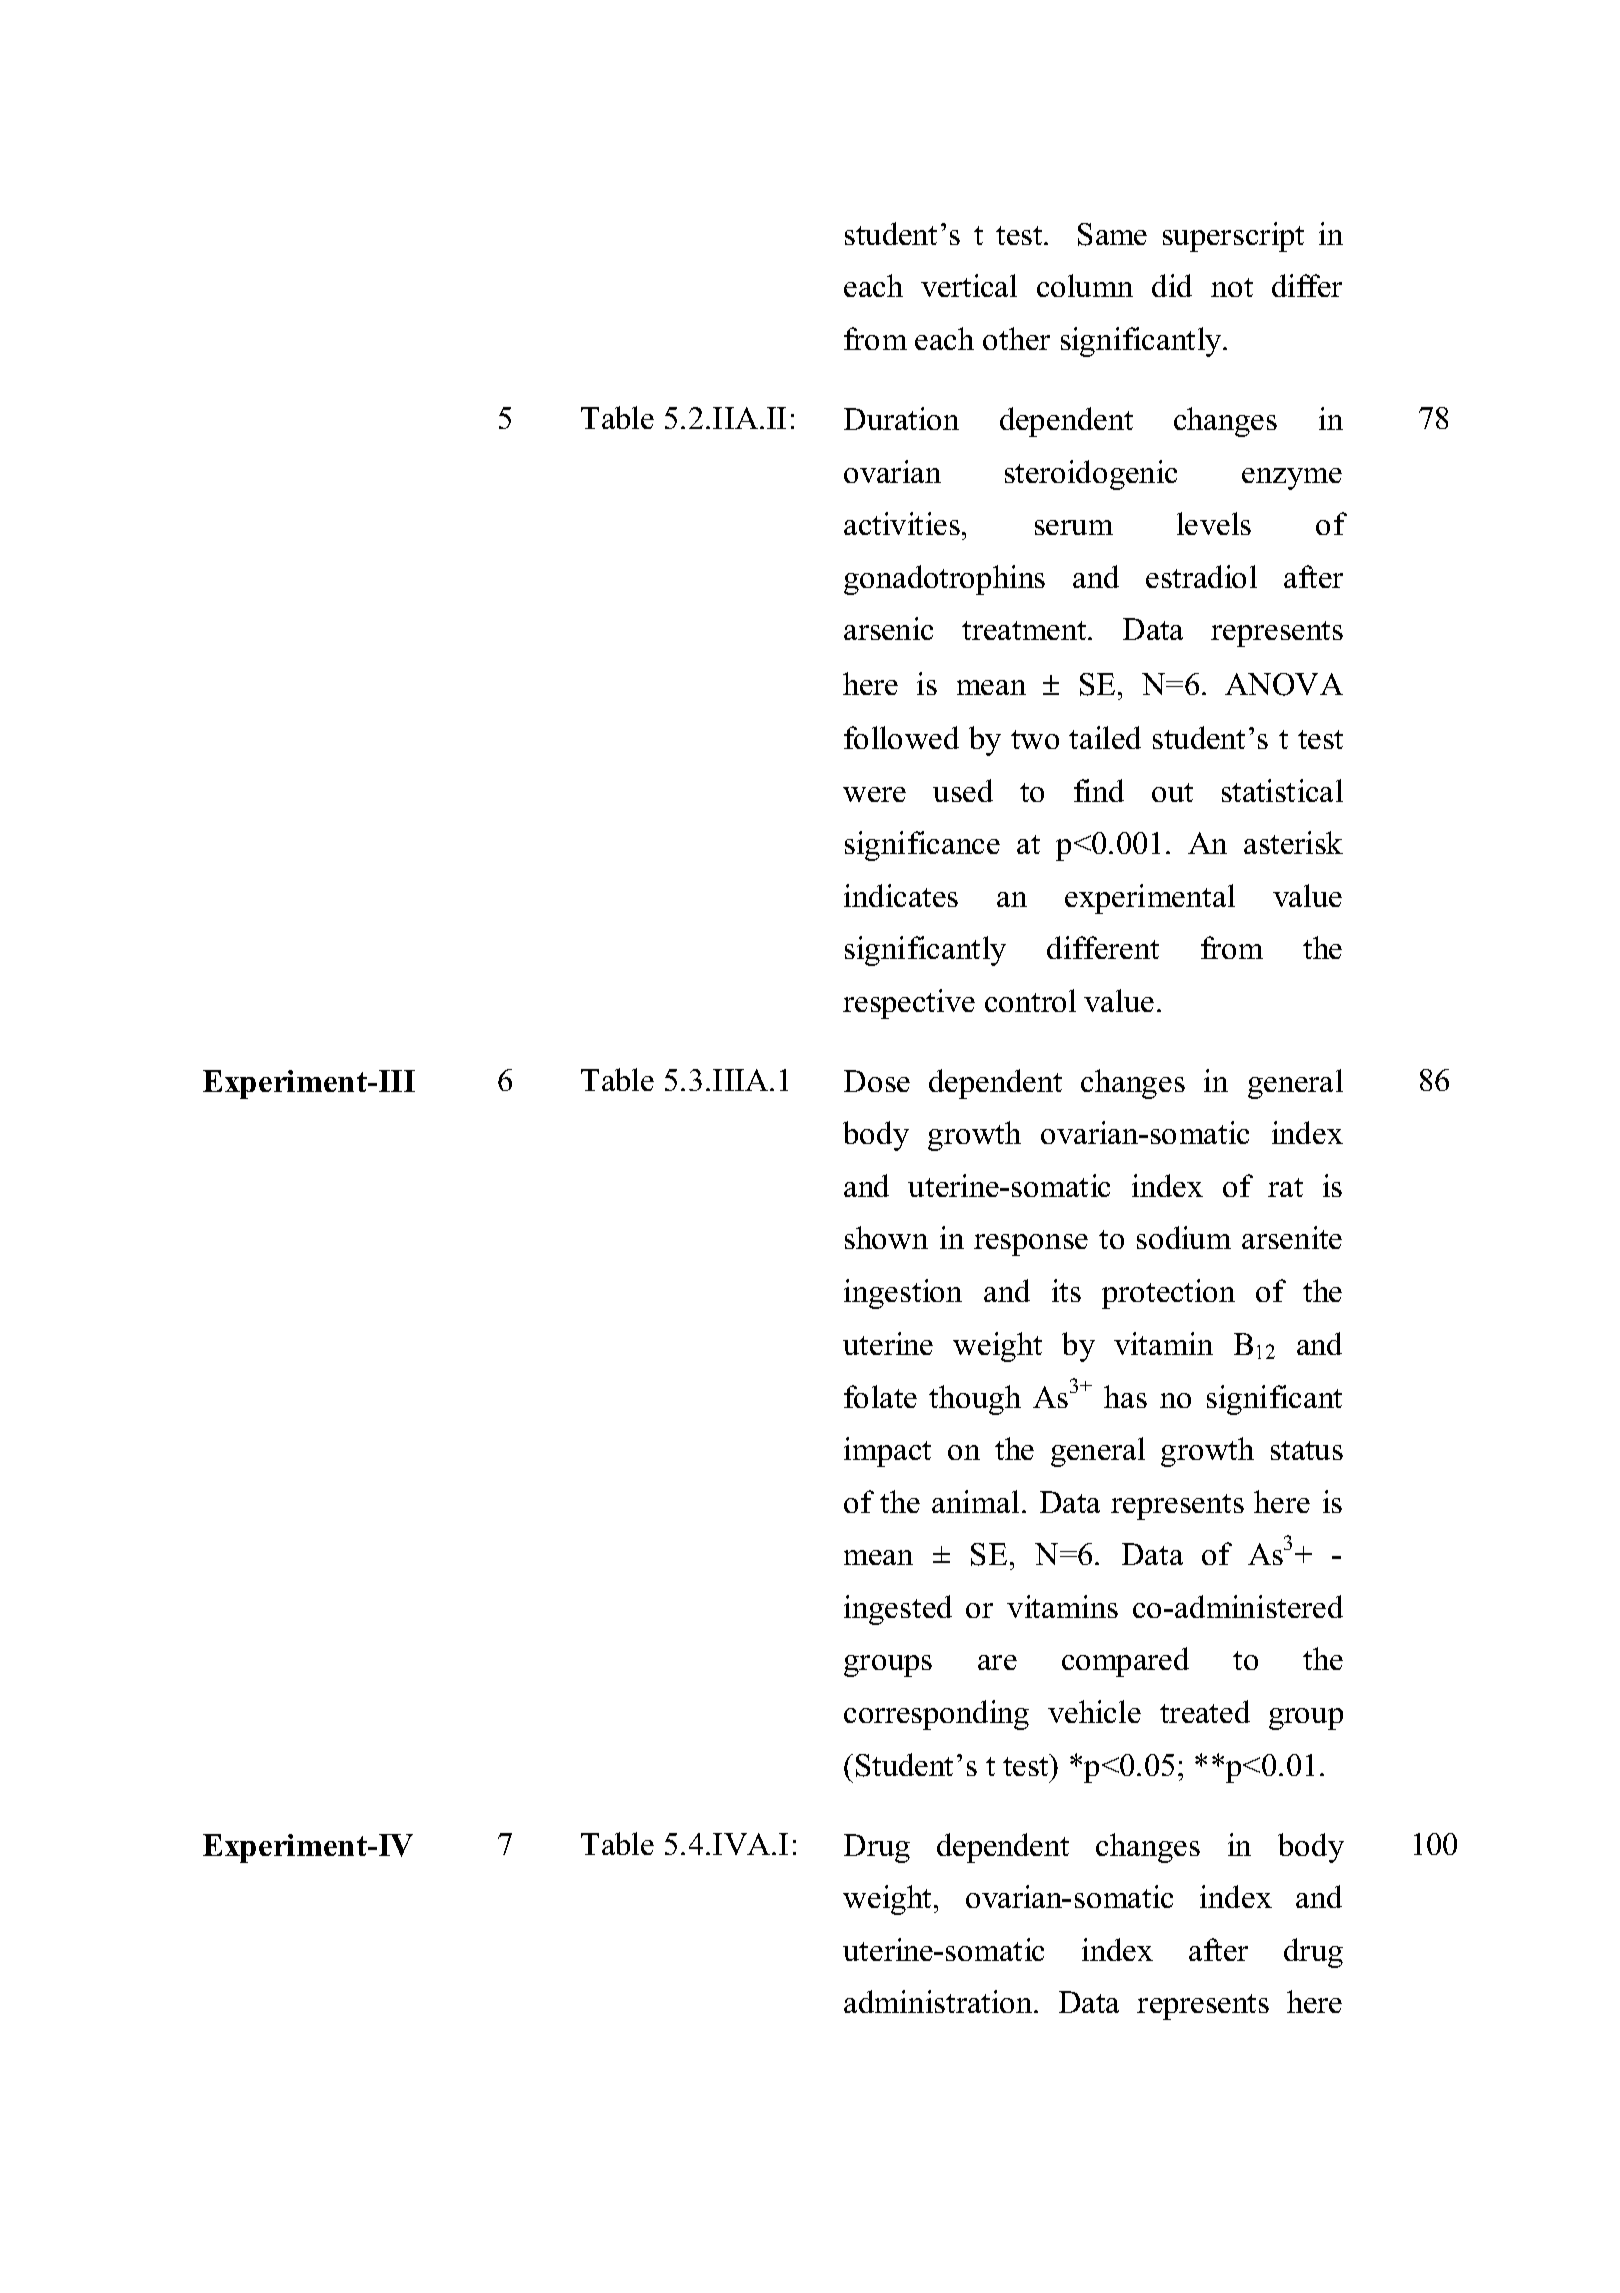 The height and width of the screenshot is (2293, 1620). Describe the element at coordinates (1232, 287) in the screenshot. I see `not` at that location.
